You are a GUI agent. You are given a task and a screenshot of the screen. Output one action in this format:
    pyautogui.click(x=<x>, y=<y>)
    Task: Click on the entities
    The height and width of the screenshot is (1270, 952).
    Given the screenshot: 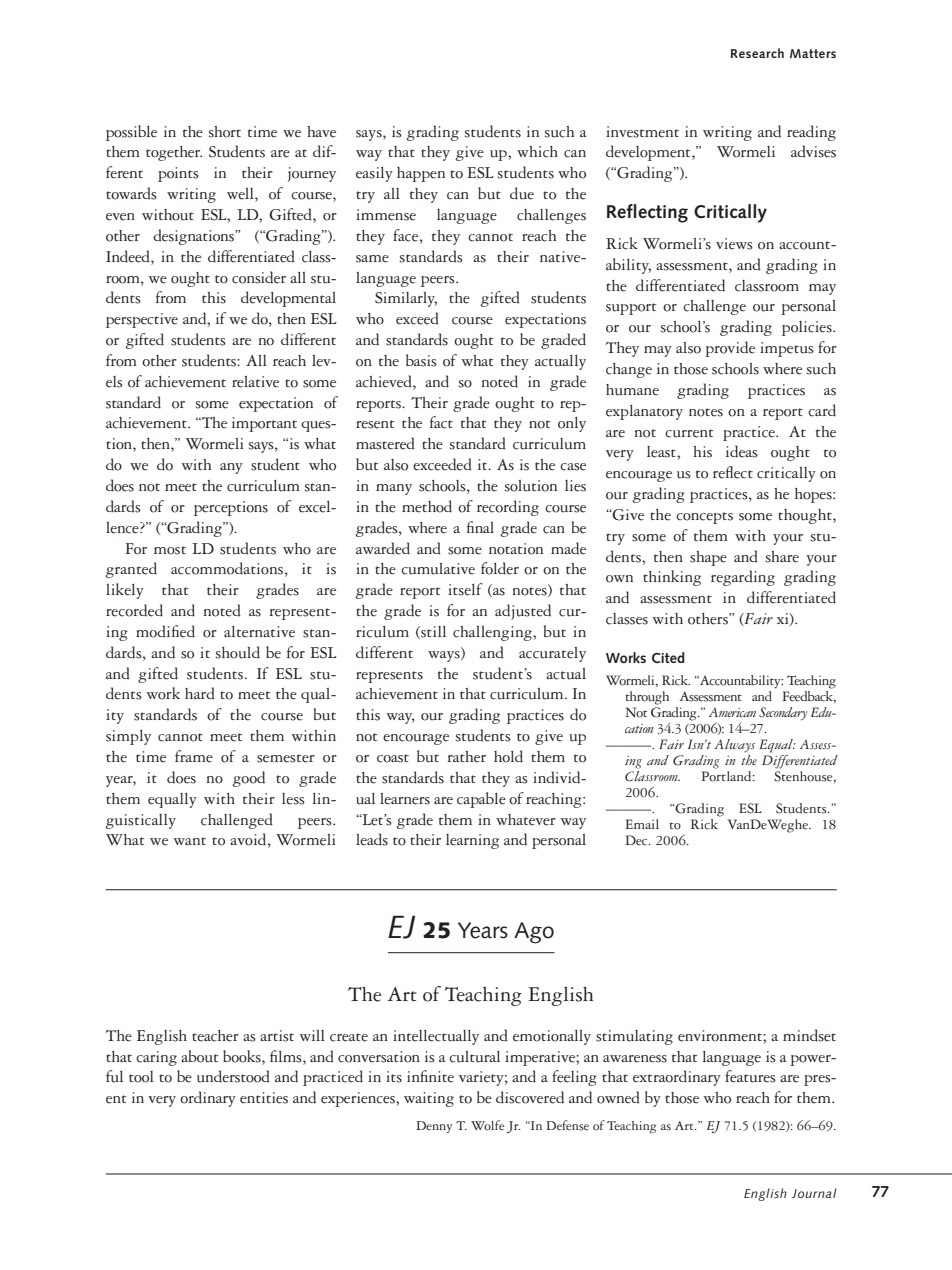 What is the action you would take?
    pyautogui.click(x=264, y=1098)
